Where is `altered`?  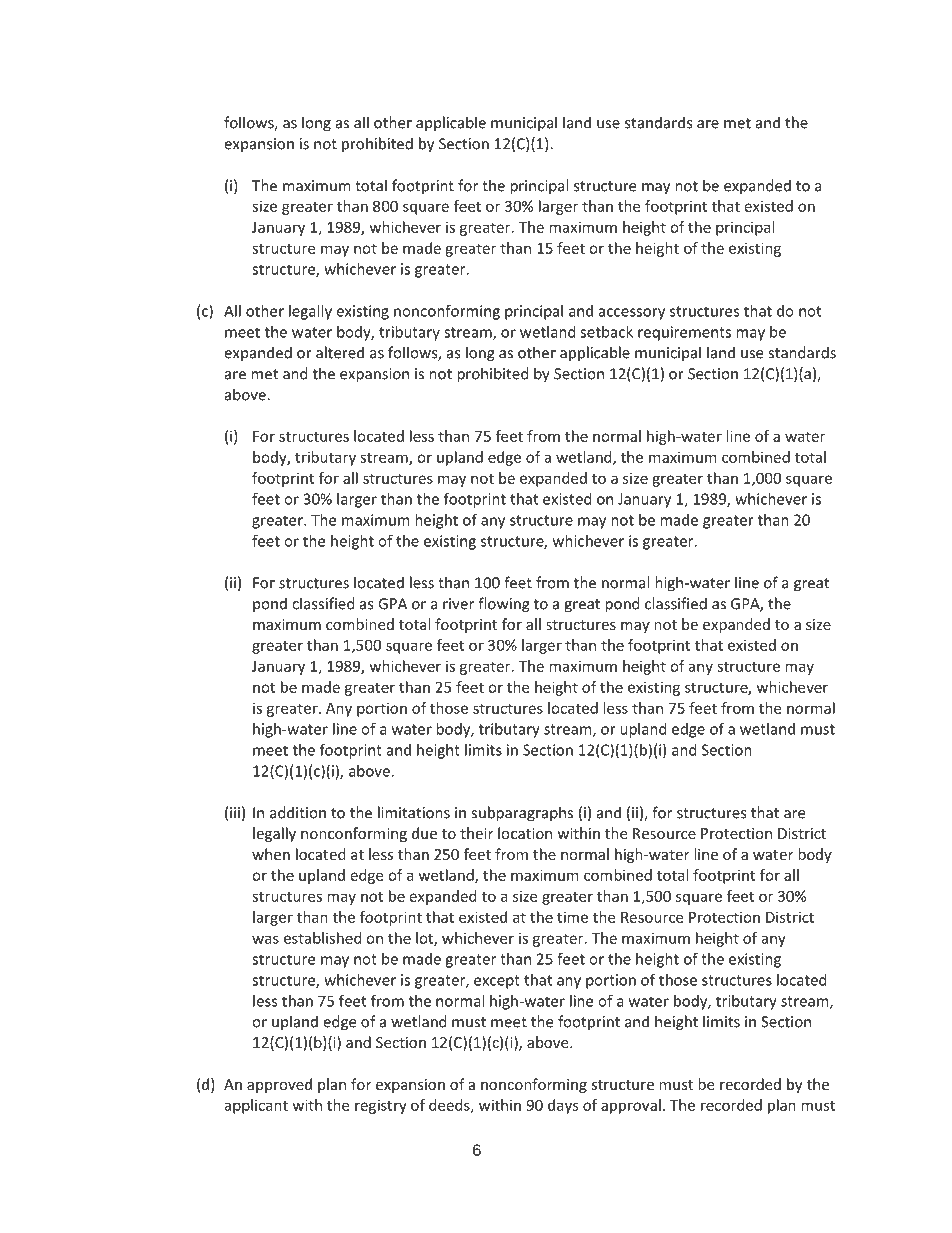 altered is located at coordinates (340, 352).
